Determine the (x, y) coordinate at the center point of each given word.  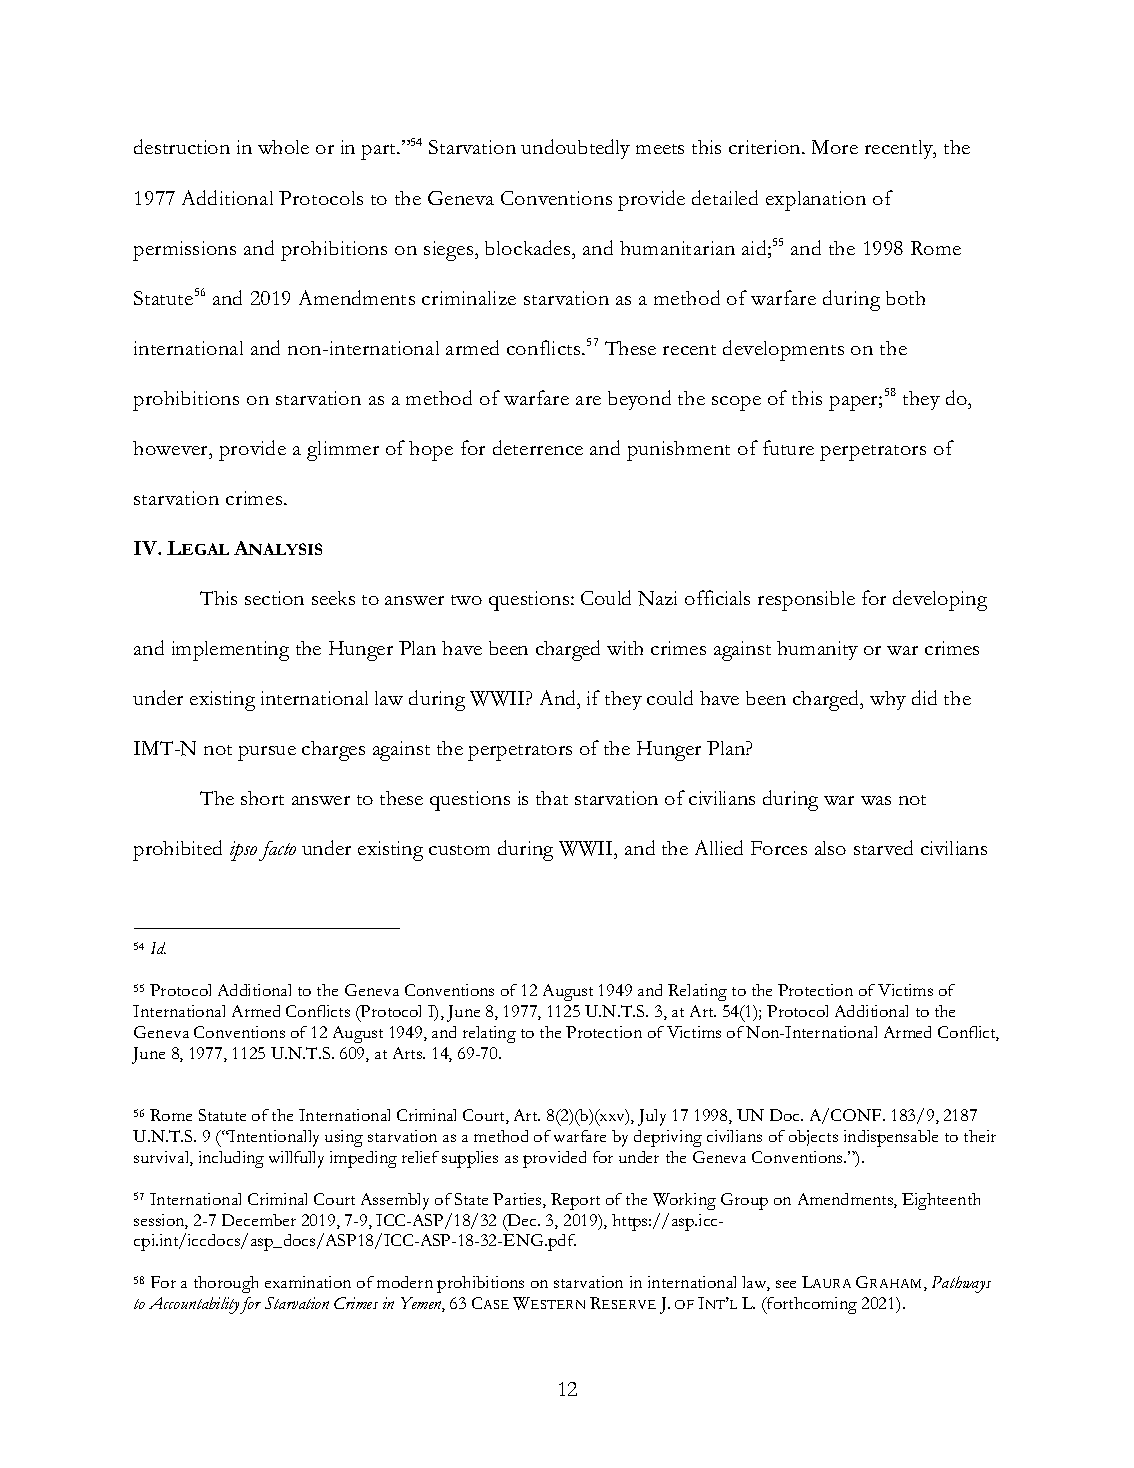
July (652, 1117)
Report (575, 1201)
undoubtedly (575, 149)
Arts (409, 1053)
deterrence (538, 447)
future (788, 447)
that (552, 798)
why (888, 700)
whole (283, 147)
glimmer (343, 451)
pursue (267, 753)
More (835, 147)
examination (308, 1282)
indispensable (891, 1138)
